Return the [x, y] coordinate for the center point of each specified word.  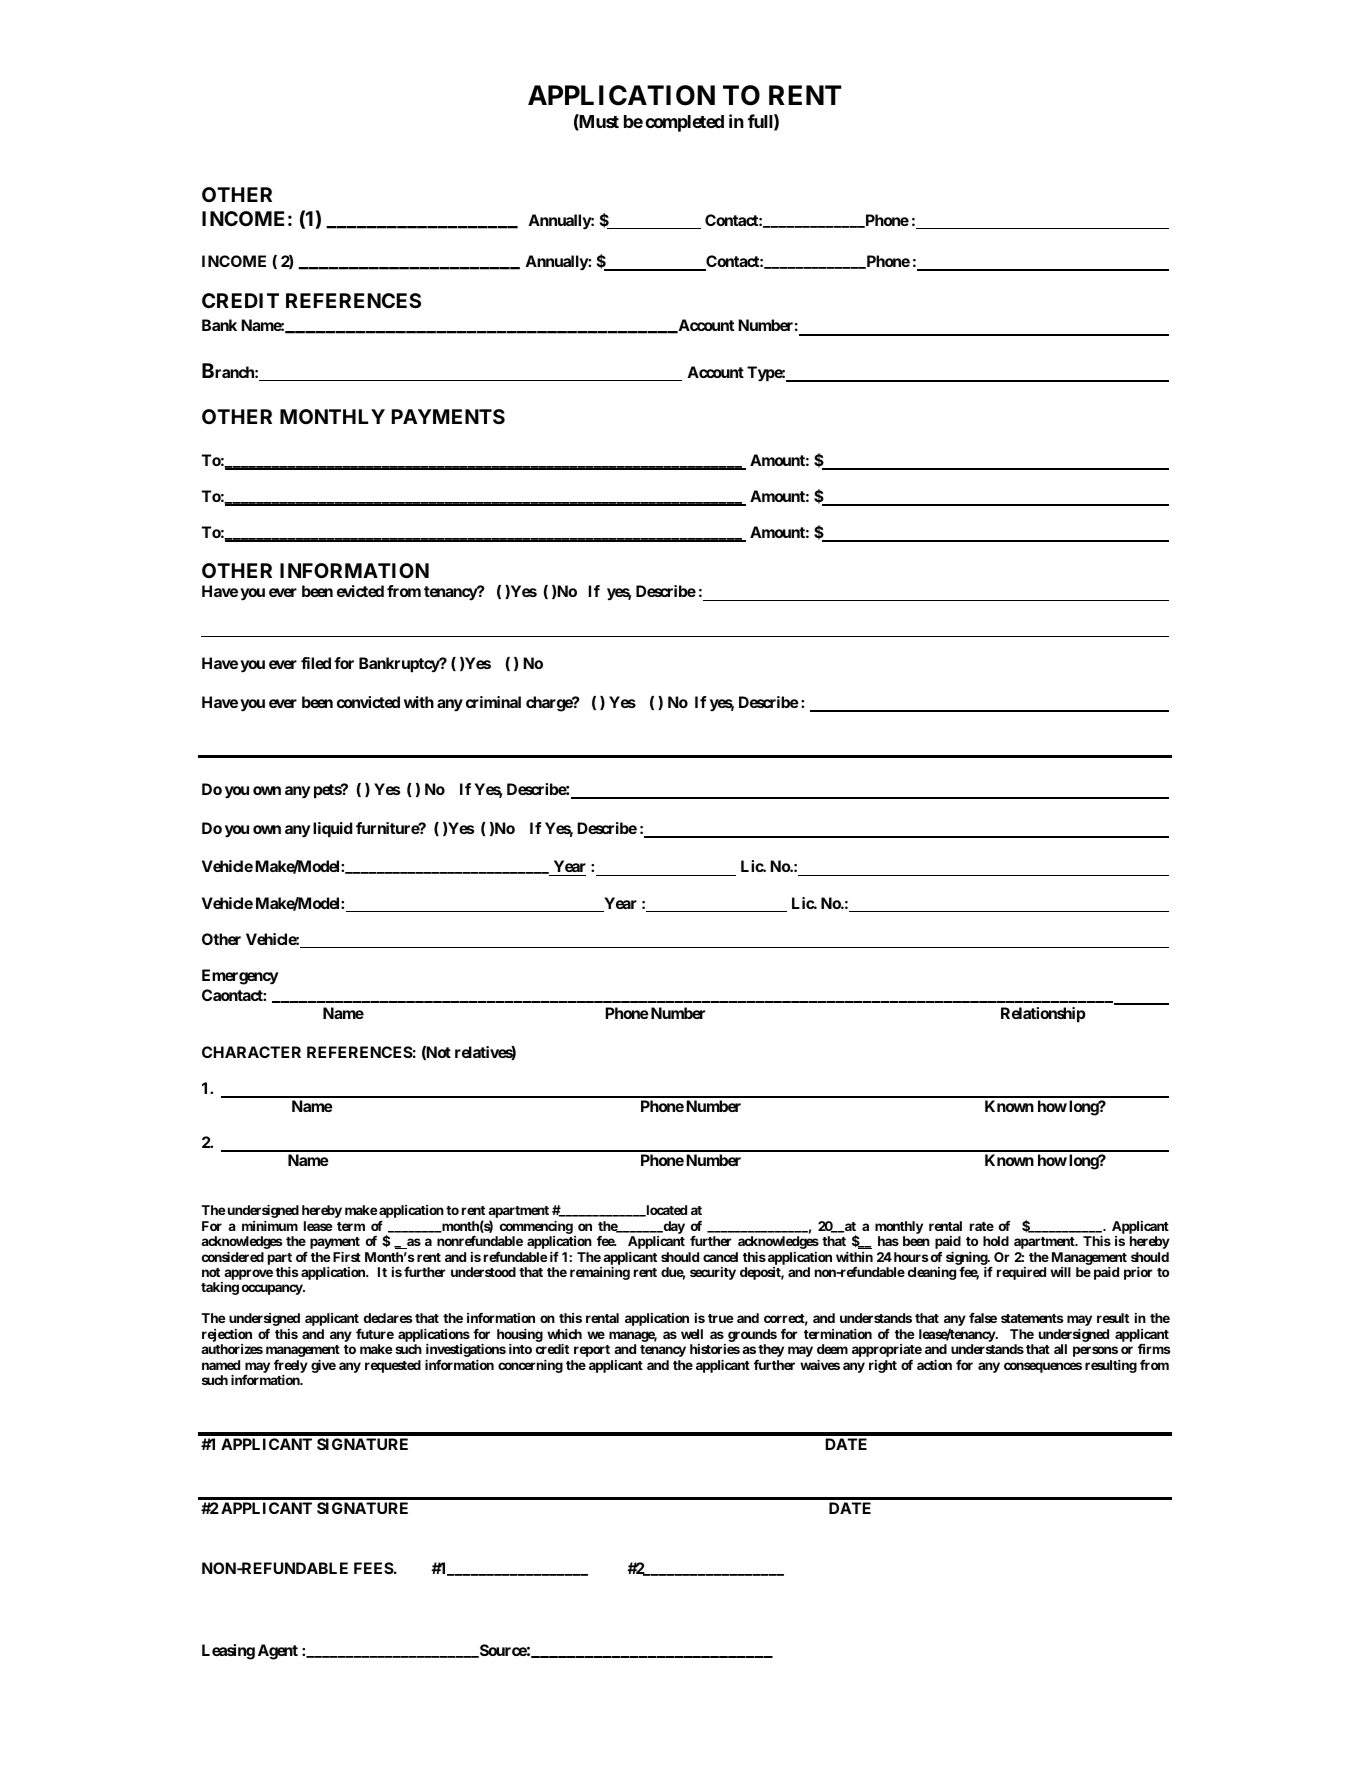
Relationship [1043, 1015]
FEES [374, 1568]
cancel [720, 1257]
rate [982, 1226]
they [770, 1352]
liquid [332, 830]
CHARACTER [251, 1052]
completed [684, 123]
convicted [368, 702]
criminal [493, 702]
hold [996, 1241]
